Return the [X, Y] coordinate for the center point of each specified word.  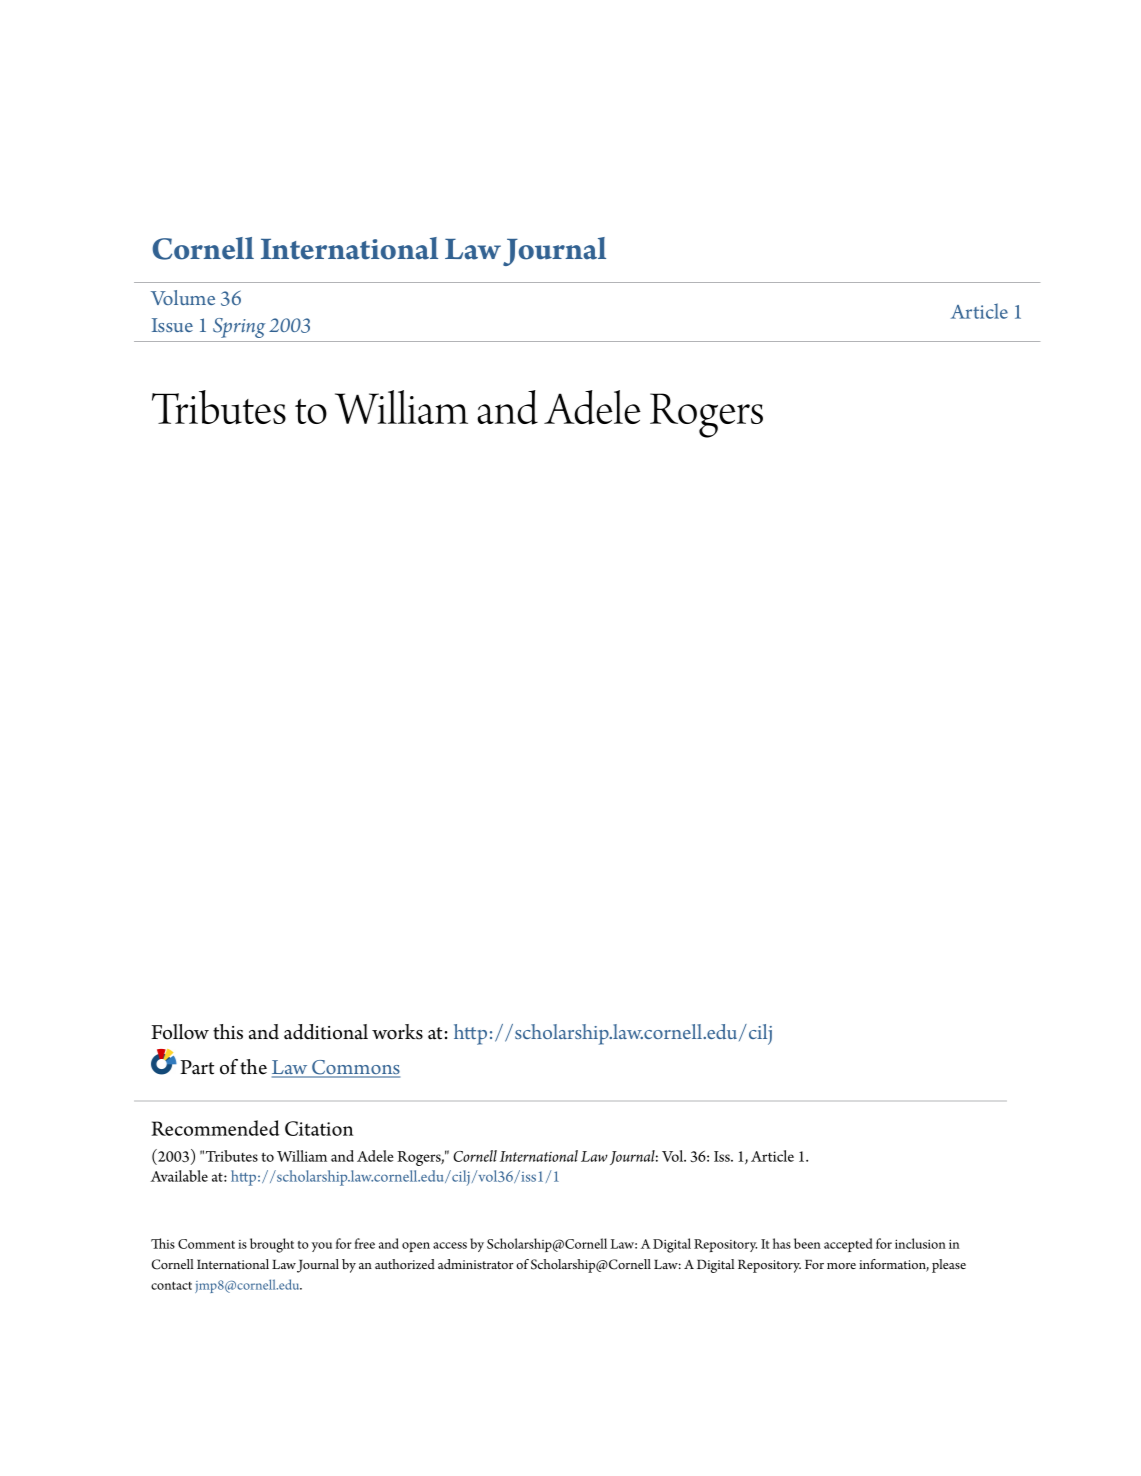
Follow [180, 1032]
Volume [183, 297]
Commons [355, 1068]
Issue [172, 325]
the [253, 1067]
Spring [239, 328]
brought [272, 1245]
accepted [848, 1245]
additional [326, 1032]
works [397, 1032]
